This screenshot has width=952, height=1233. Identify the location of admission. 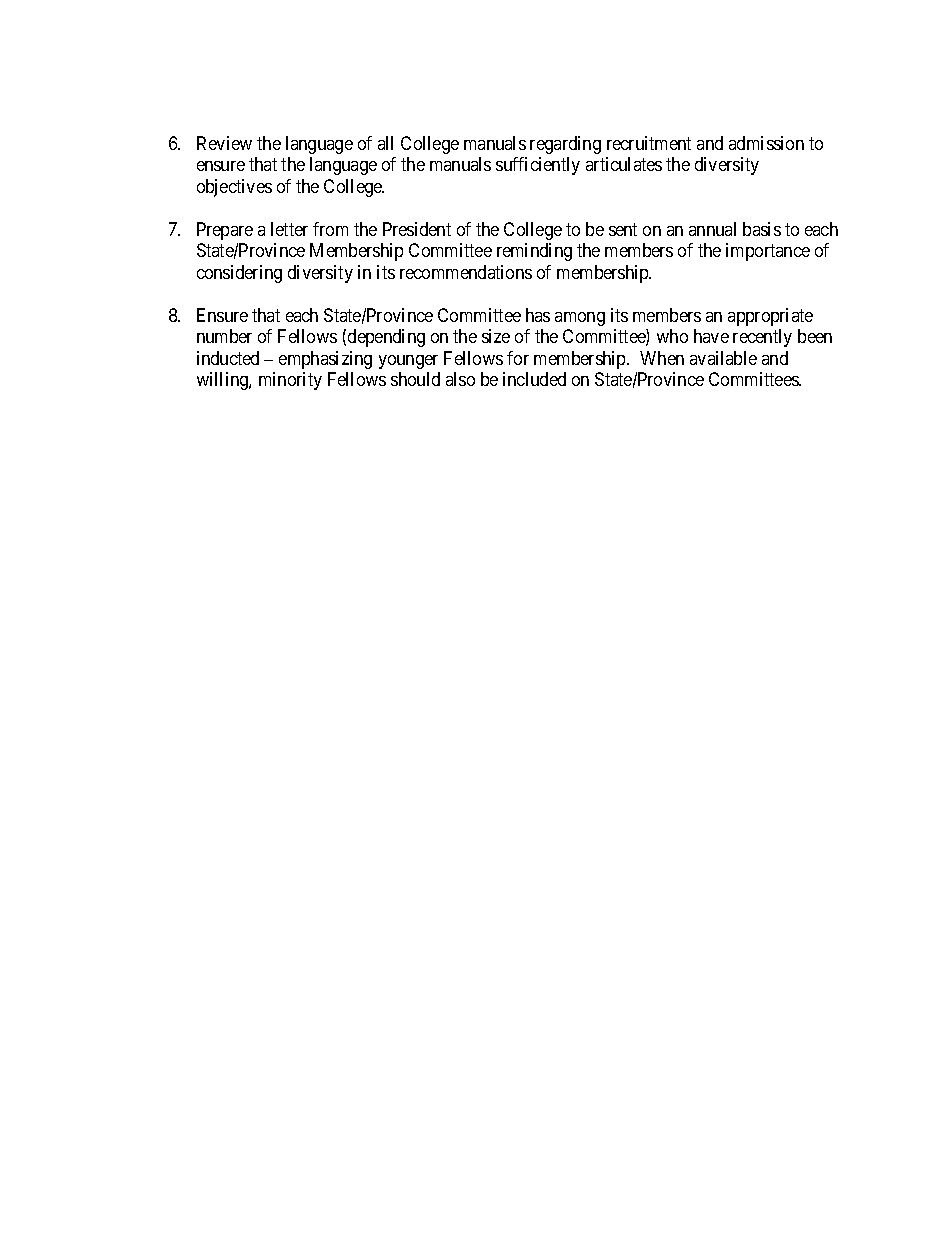
(766, 143).
